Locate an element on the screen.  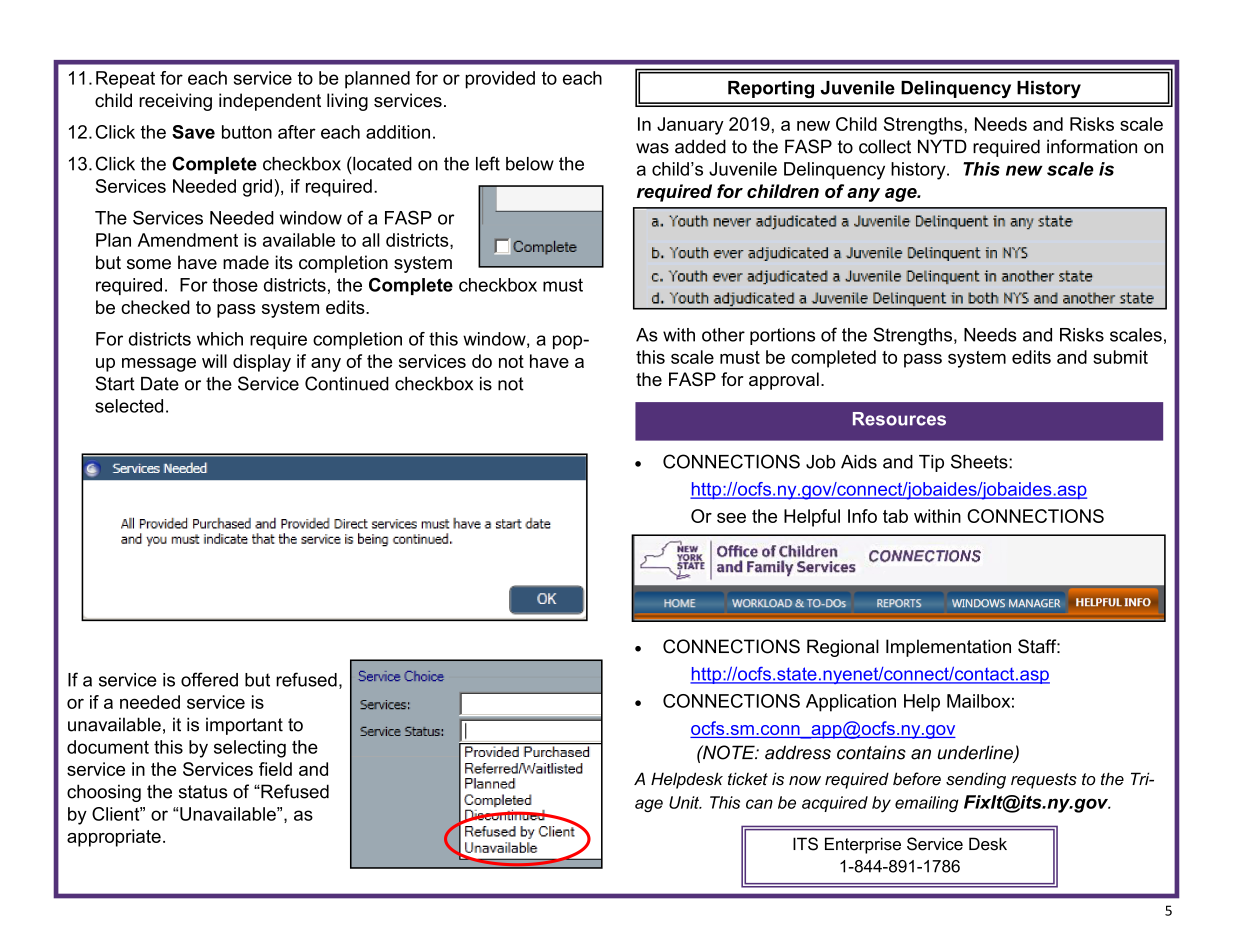
Implementation is located at coordinates (948, 648).
